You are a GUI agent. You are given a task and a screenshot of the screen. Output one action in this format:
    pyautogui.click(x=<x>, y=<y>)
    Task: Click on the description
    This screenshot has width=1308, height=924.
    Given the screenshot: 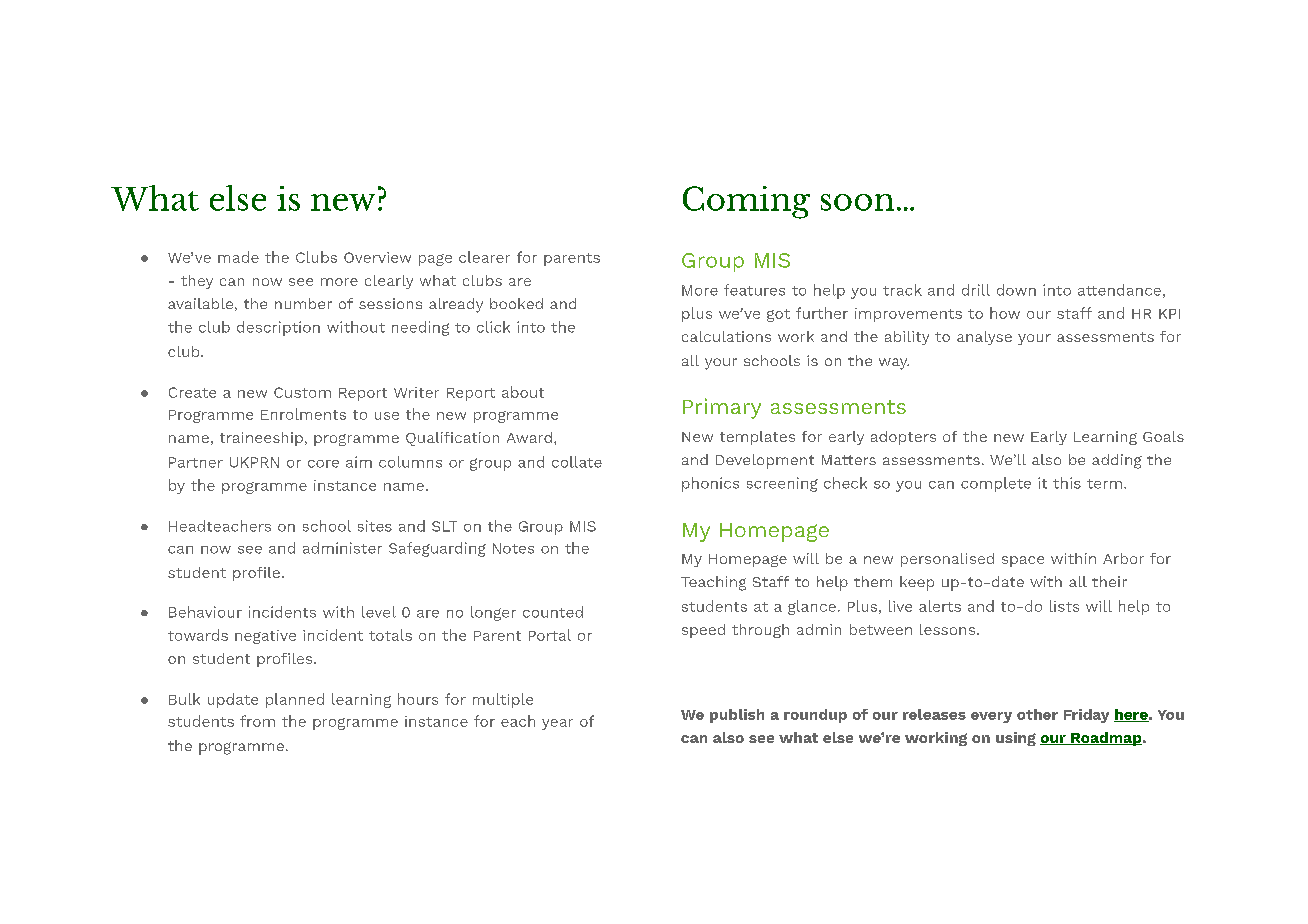 What is the action you would take?
    pyautogui.click(x=278, y=328)
